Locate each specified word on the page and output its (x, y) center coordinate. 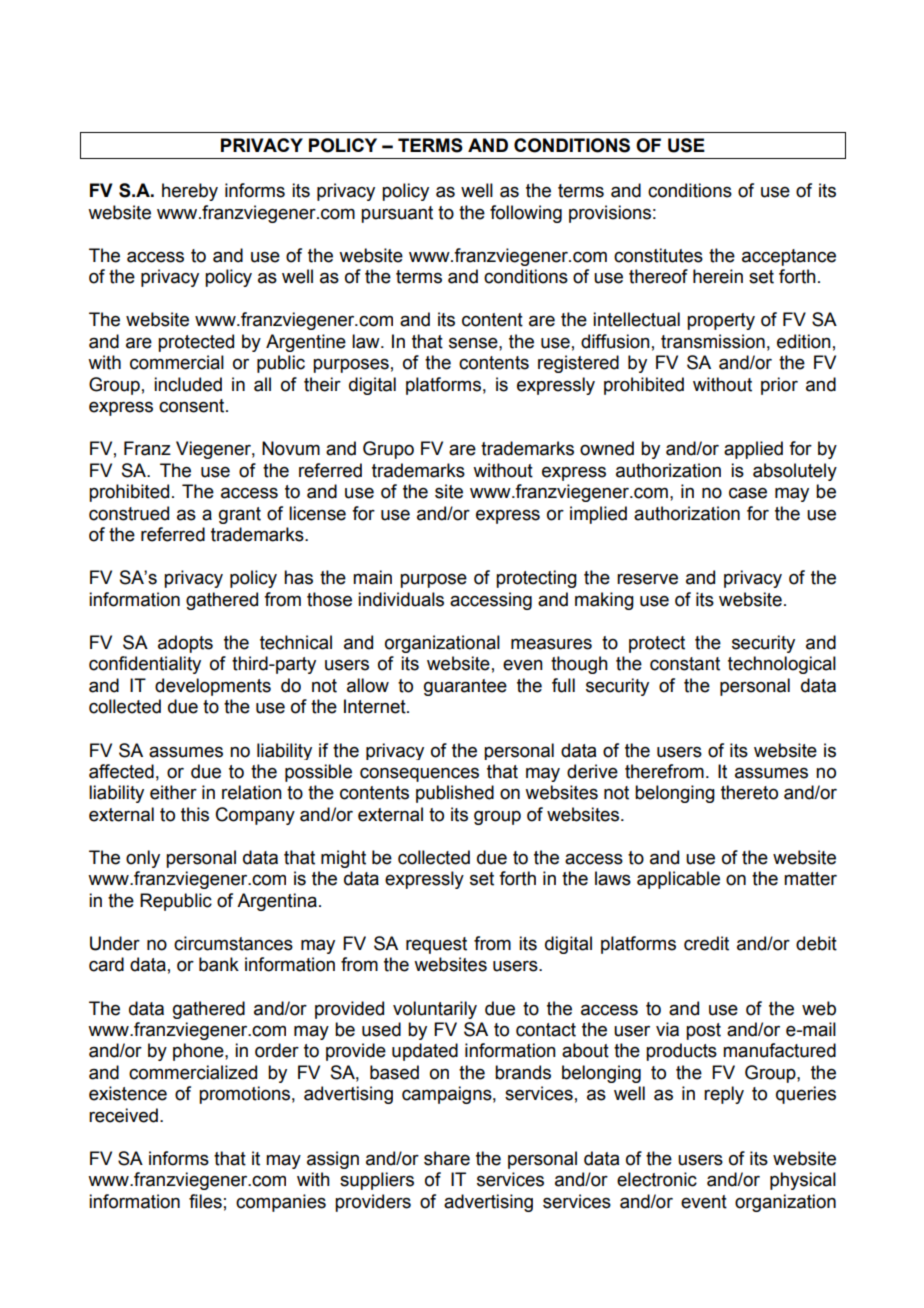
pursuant (397, 214)
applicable (678, 880)
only (143, 859)
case (748, 493)
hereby (190, 192)
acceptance (789, 257)
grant (240, 515)
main (372, 577)
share (447, 1158)
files (205, 1201)
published (455, 794)
